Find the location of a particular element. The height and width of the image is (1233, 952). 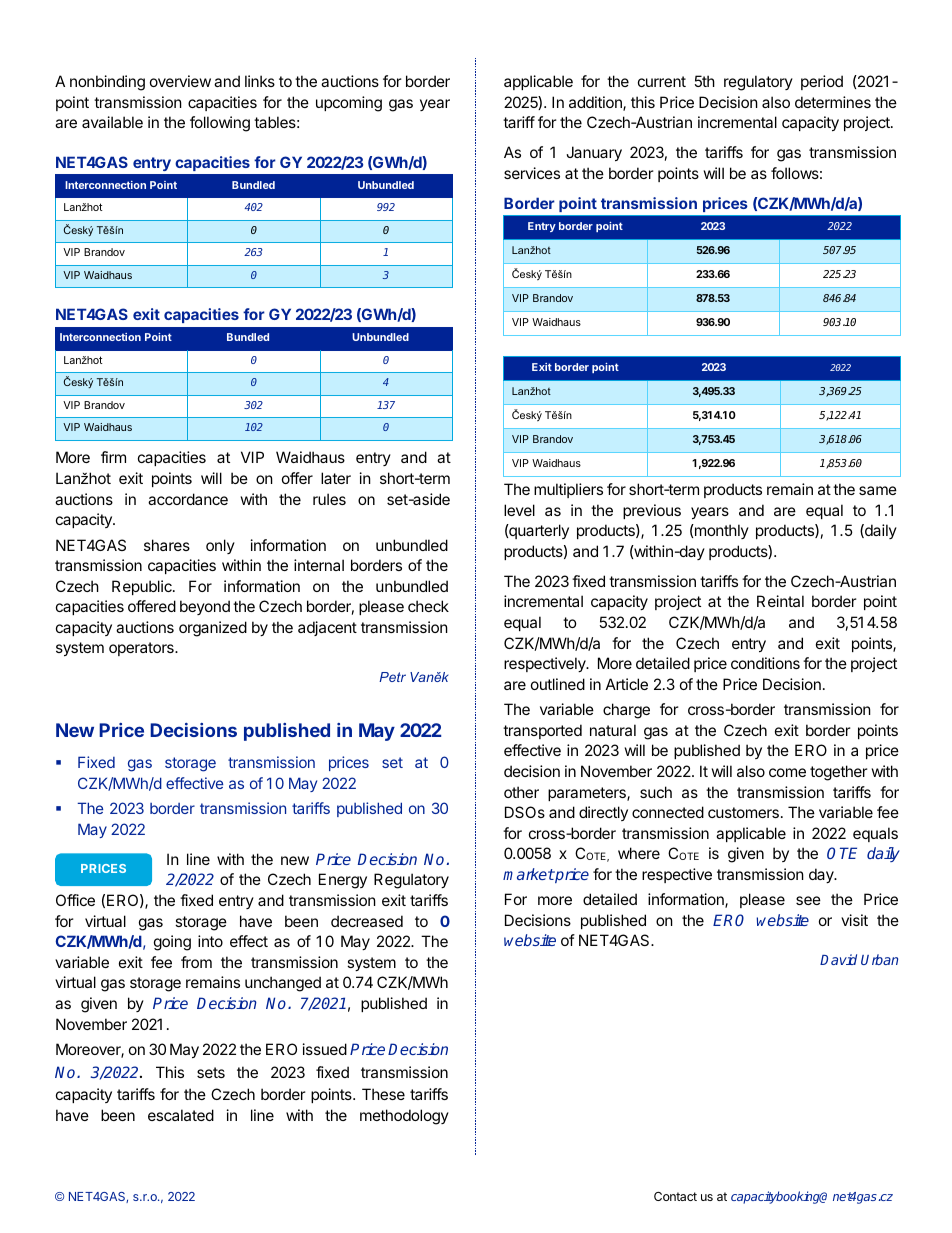

same is located at coordinates (878, 490).
